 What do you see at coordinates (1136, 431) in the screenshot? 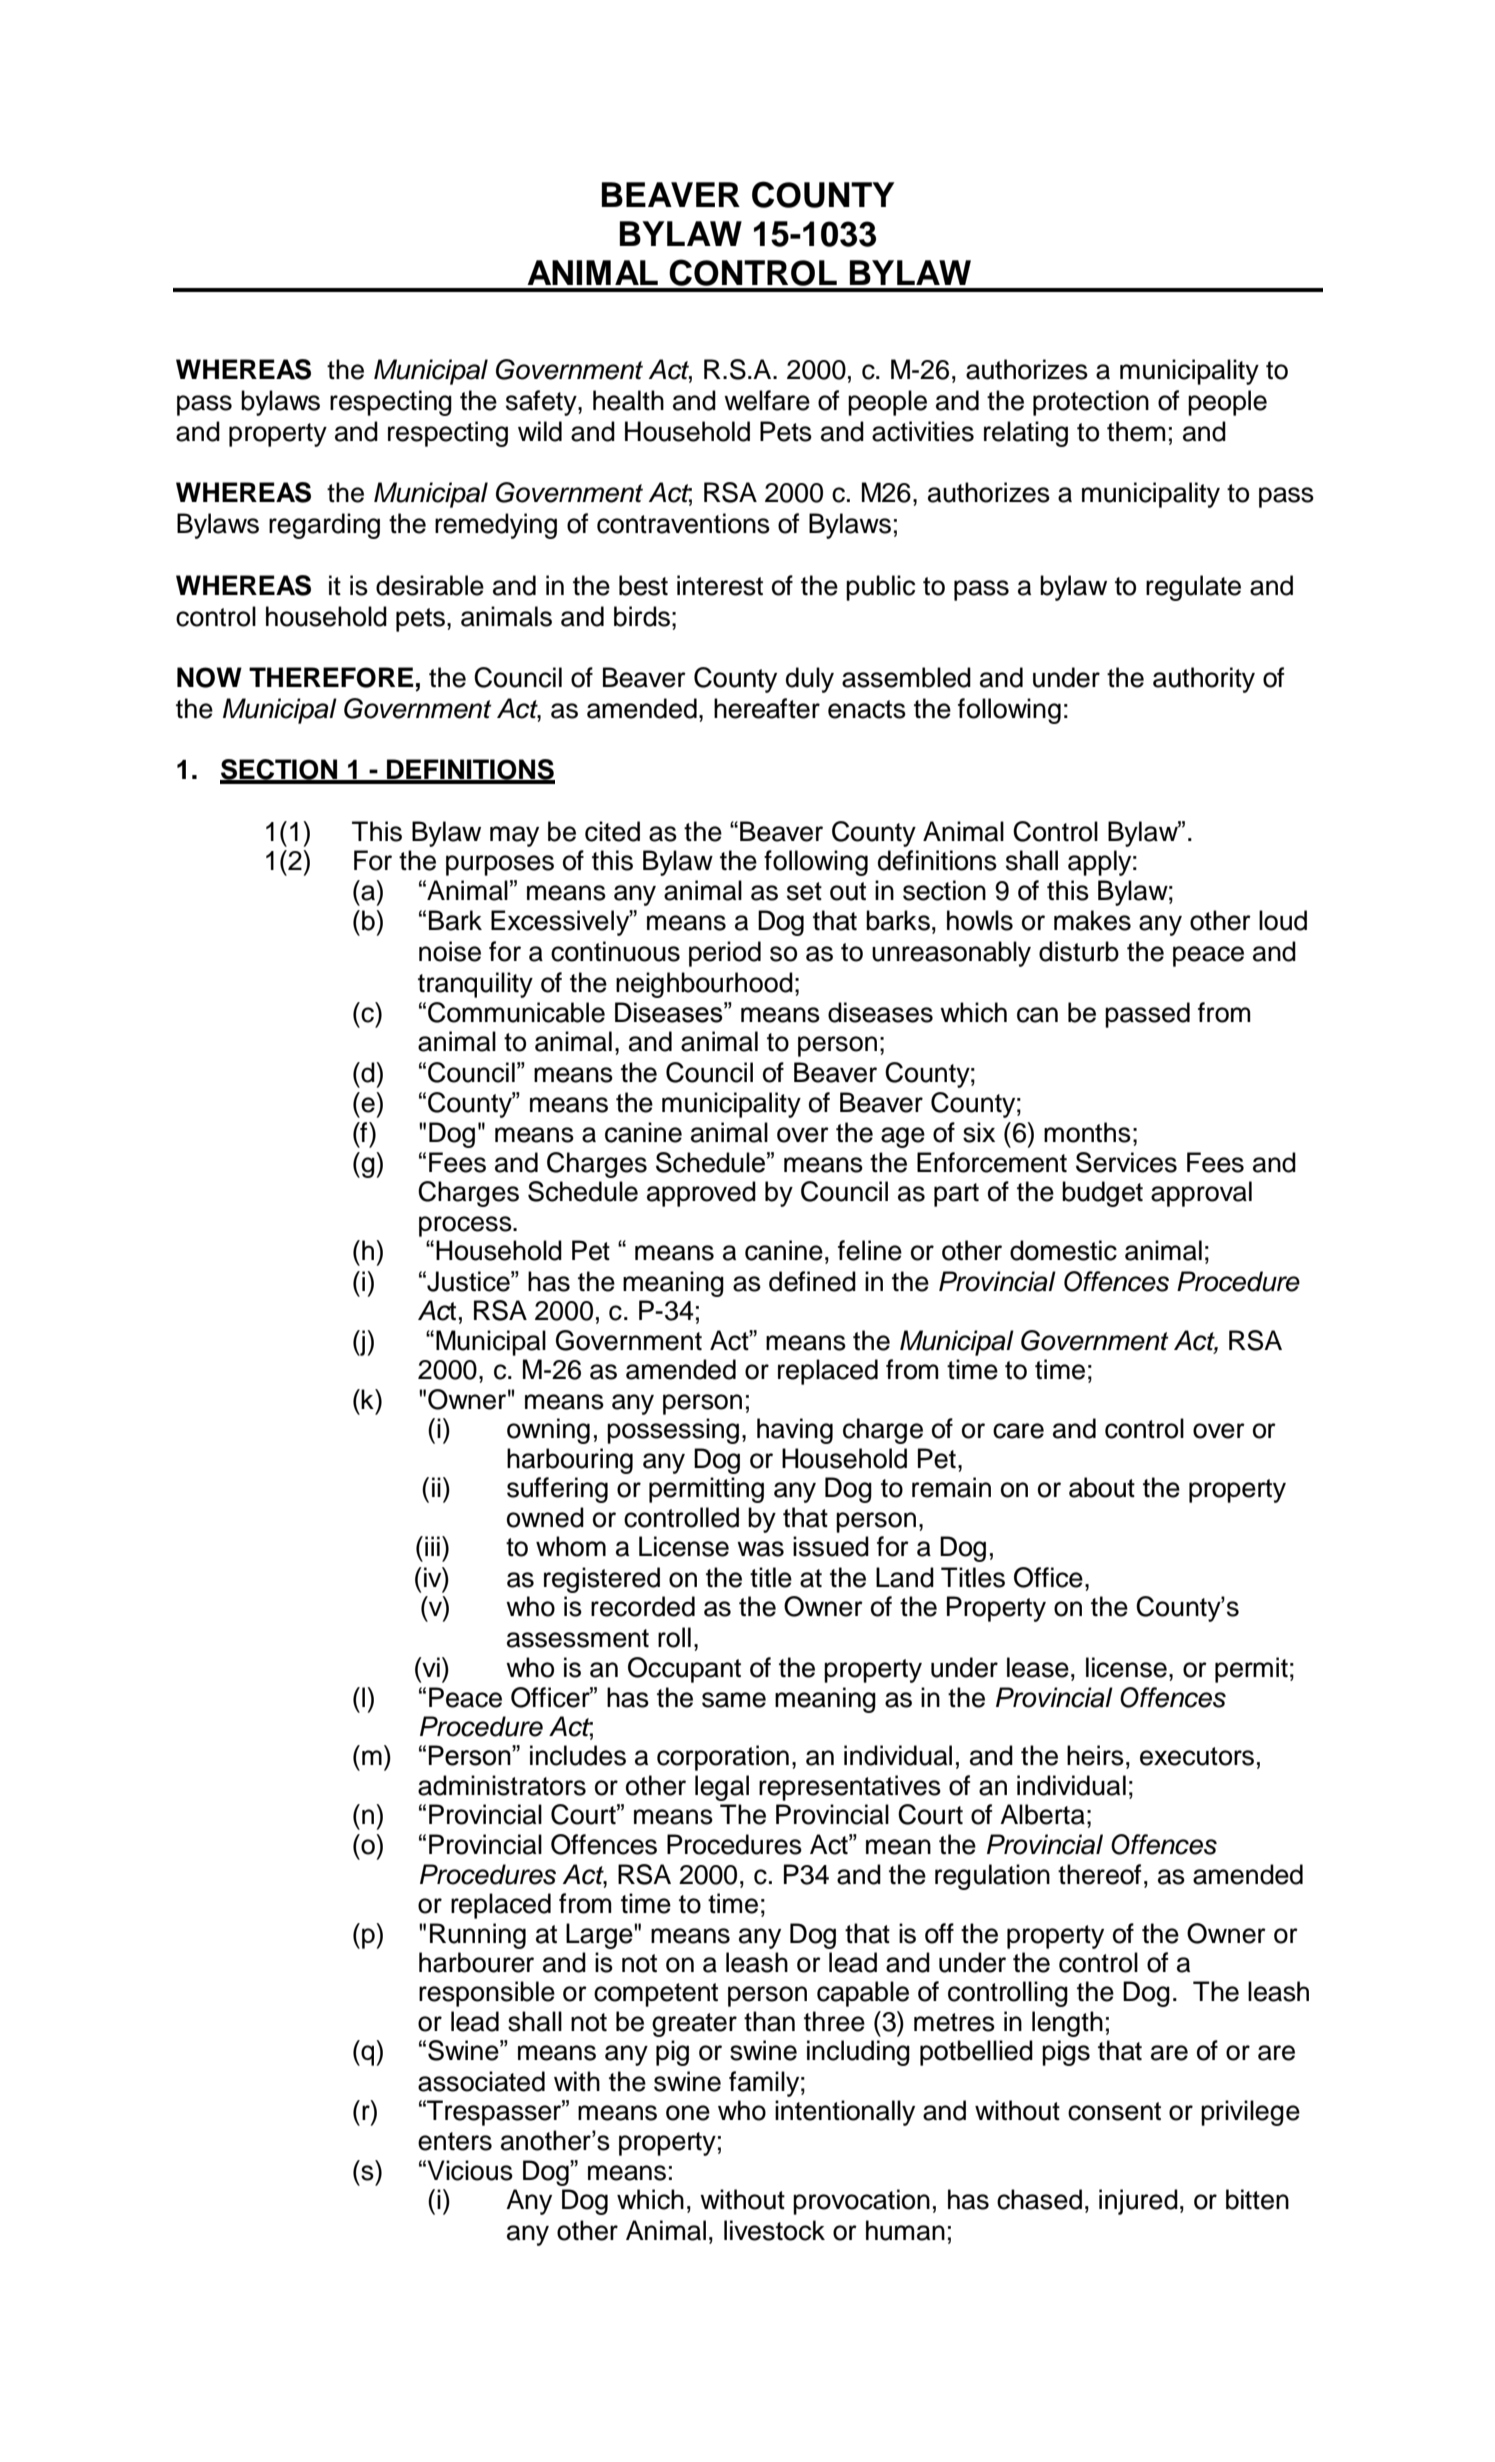
I see `them` at bounding box center [1136, 431].
